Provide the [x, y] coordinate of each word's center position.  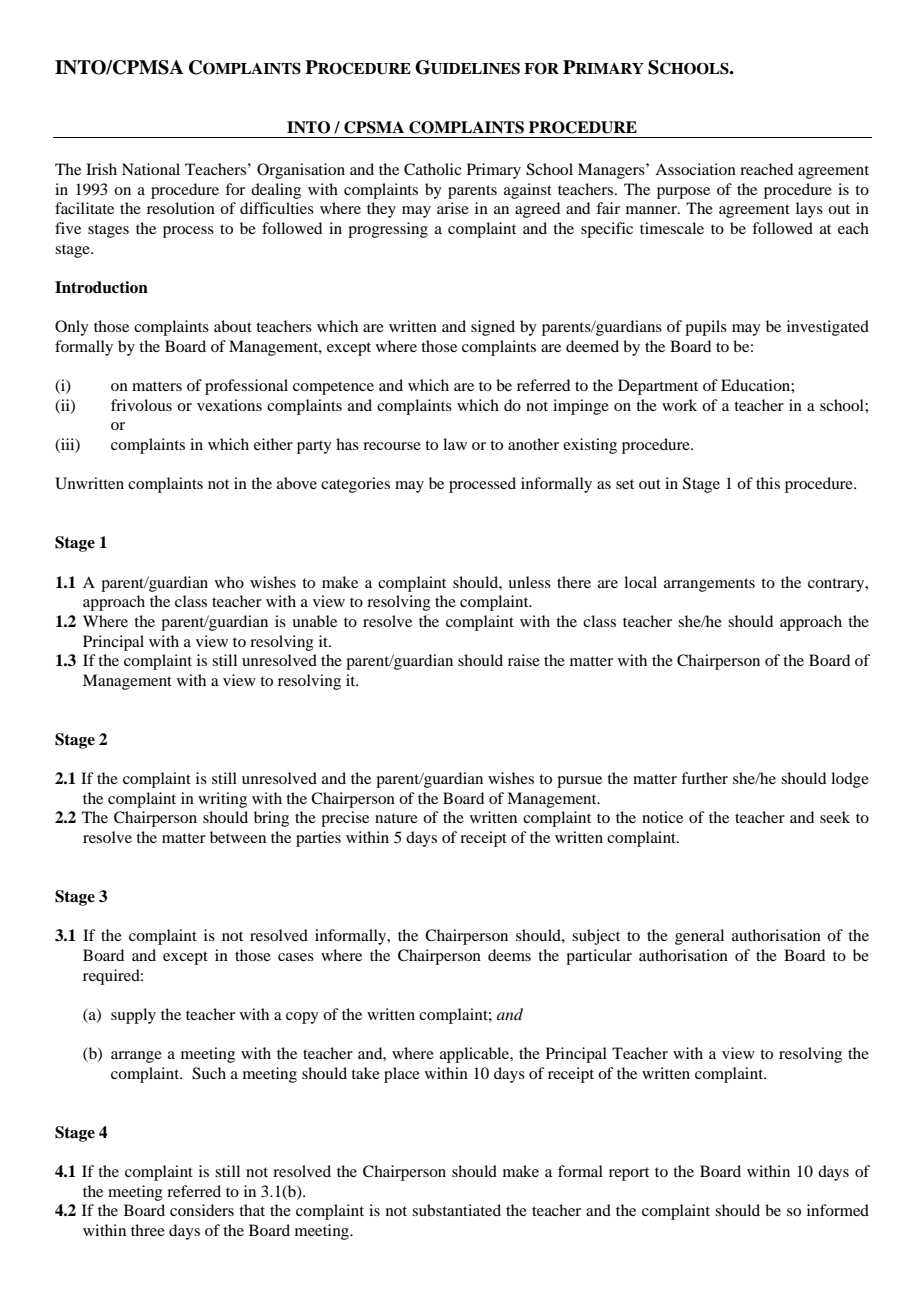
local [640, 582]
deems [509, 955]
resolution [181, 208]
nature [396, 818]
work [679, 405]
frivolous [141, 405]
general [699, 937]
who [229, 582]
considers [202, 1210]
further [704, 778]
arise [453, 208]
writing [222, 800]
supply [133, 1016]
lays [809, 210]
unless [529, 582]
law [455, 444]
